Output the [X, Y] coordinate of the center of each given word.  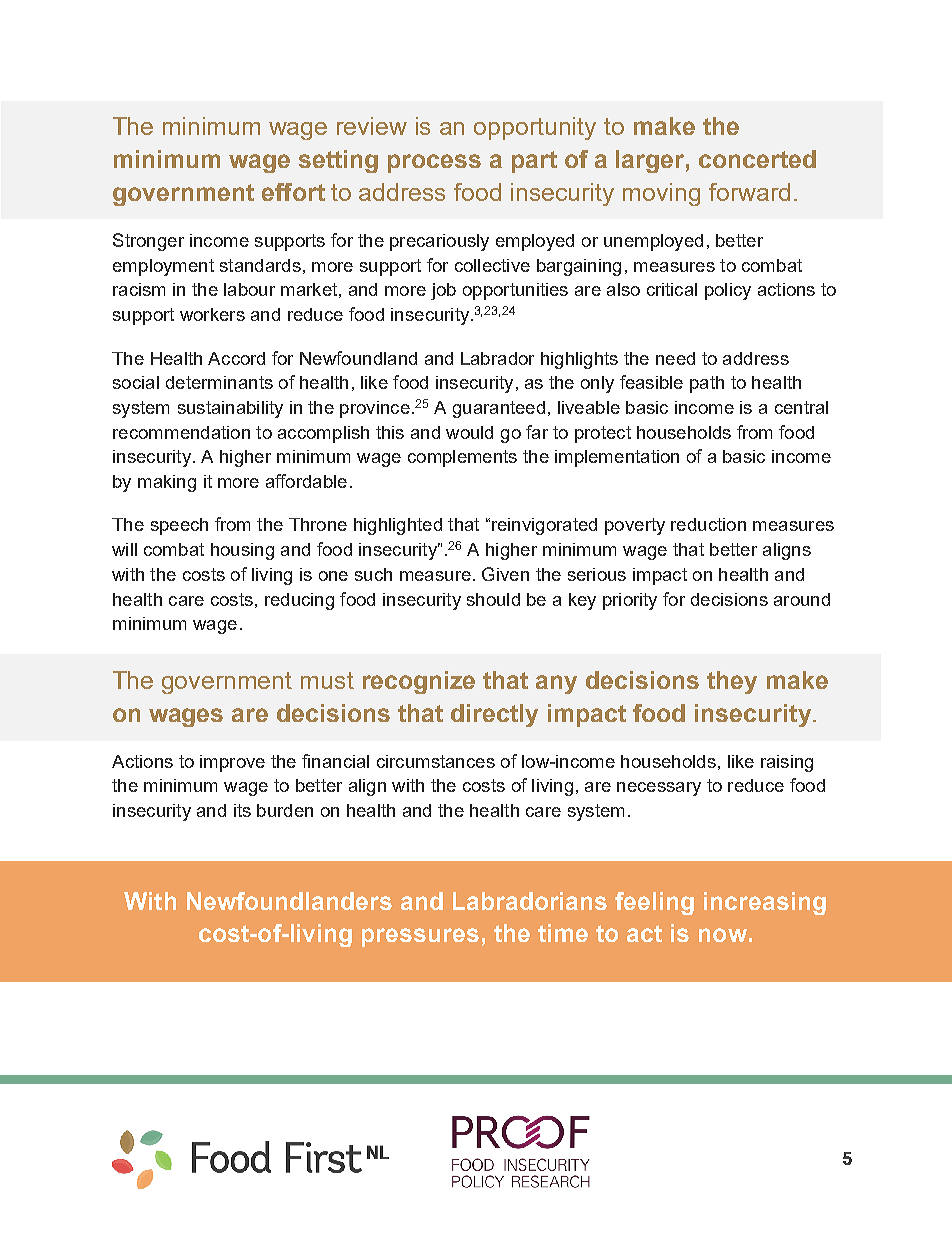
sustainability [230, 409]
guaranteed [499, 409]
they [732, 682]
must [327, 680]
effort [293, 192]
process [434, 163]
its [242, 810]
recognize [419, 682]
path [707, 384]
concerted [757, 159]
